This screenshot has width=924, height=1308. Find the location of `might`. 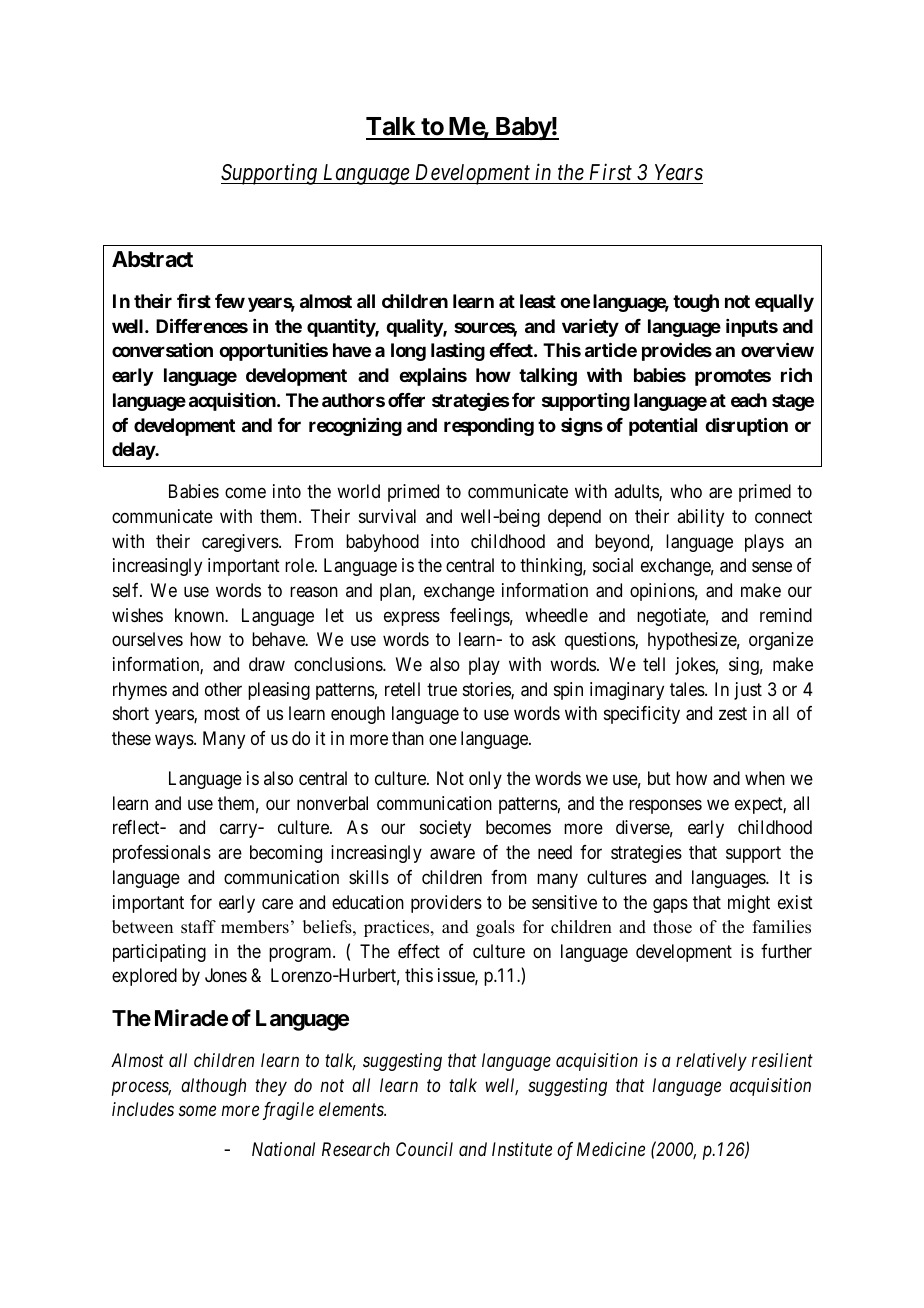

might is located at coordinates (749, 904).
